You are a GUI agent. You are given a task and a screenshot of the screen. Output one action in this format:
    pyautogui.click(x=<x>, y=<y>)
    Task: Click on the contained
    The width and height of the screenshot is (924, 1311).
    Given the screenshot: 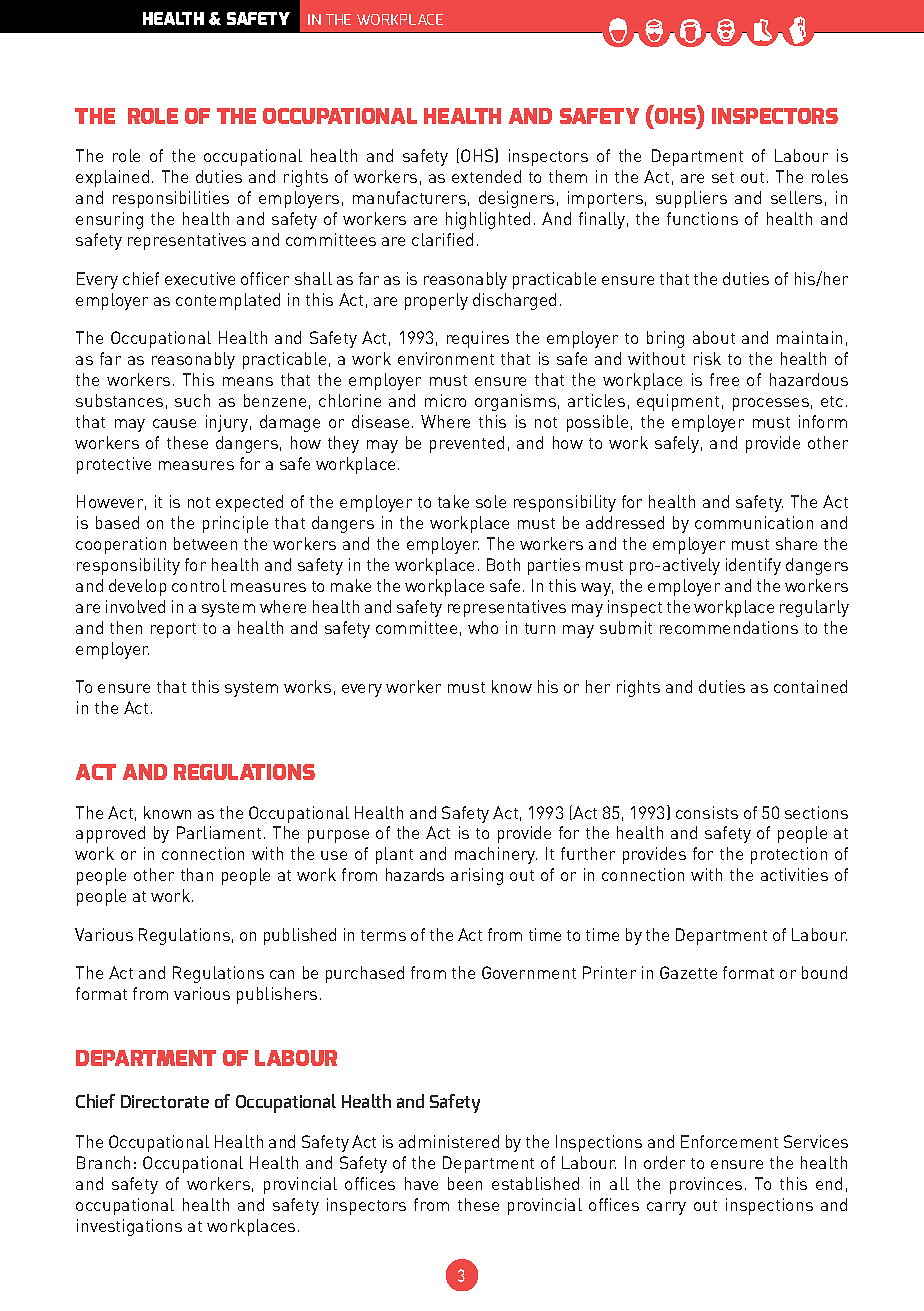 What is the action you would take?
    pyautogui.click(x=810, y=686)
